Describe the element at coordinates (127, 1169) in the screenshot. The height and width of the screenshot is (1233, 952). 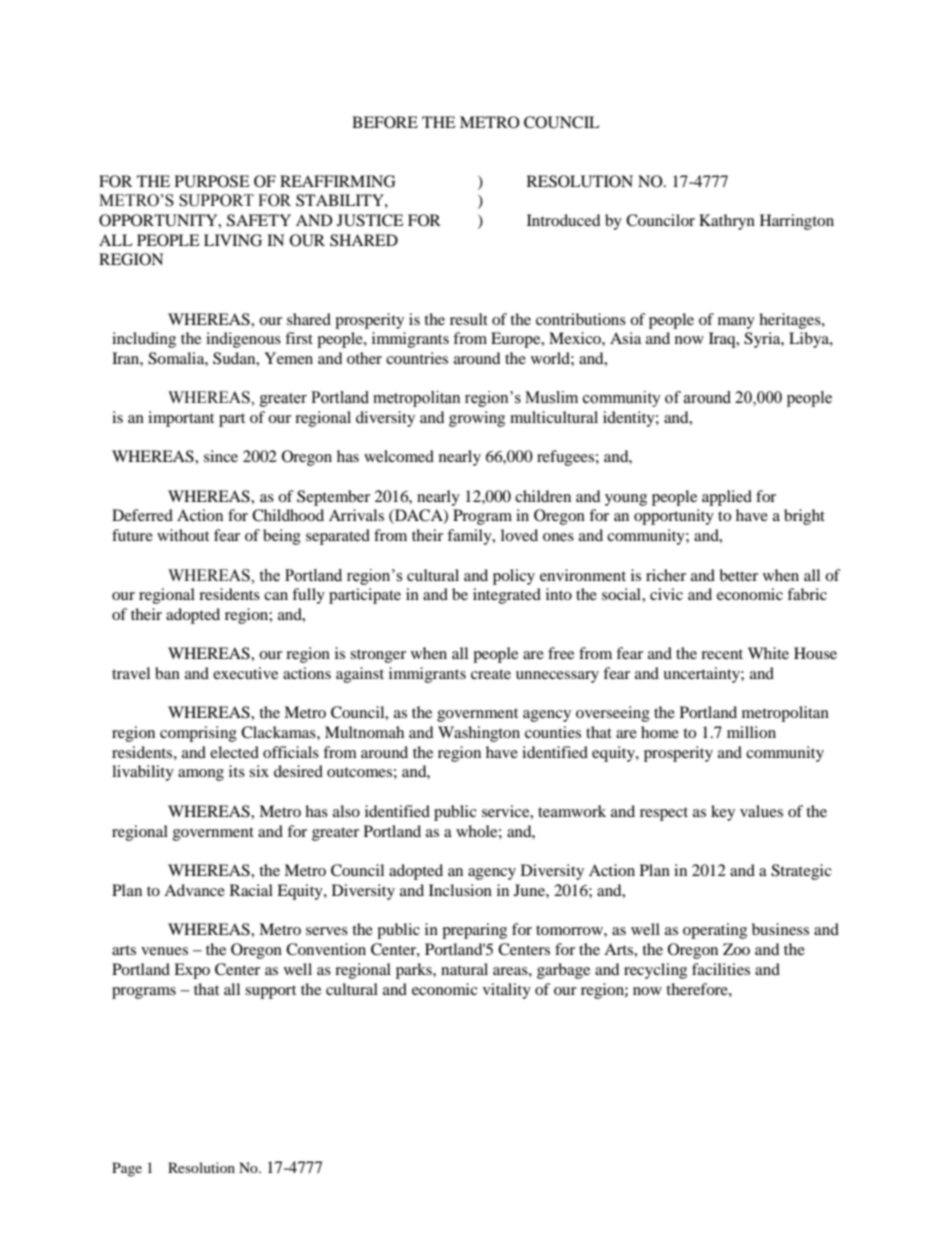
I see `Page` at that location.
